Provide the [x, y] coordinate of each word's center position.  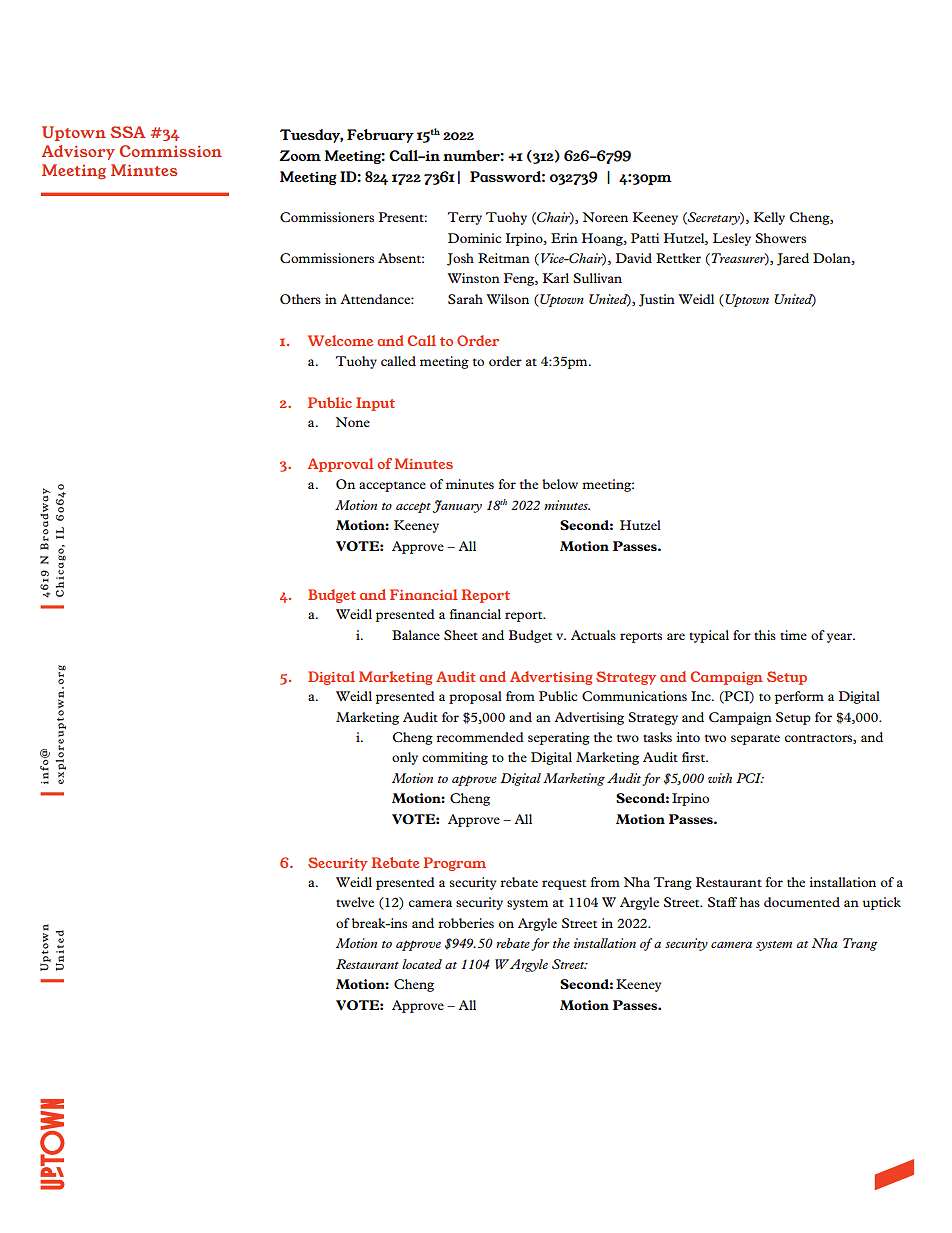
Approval [340, 465]
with [720, 778]
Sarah [465, 299]
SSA [127, 132]
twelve [355, 902]
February [380, 136]
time [793, 635]
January [457, 506]
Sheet [461, 635]
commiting [455, 758]
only [405, 758]
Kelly [769, 218]
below [560, 484]
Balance [416, 635]
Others [300, 299]
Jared [793, 259]
